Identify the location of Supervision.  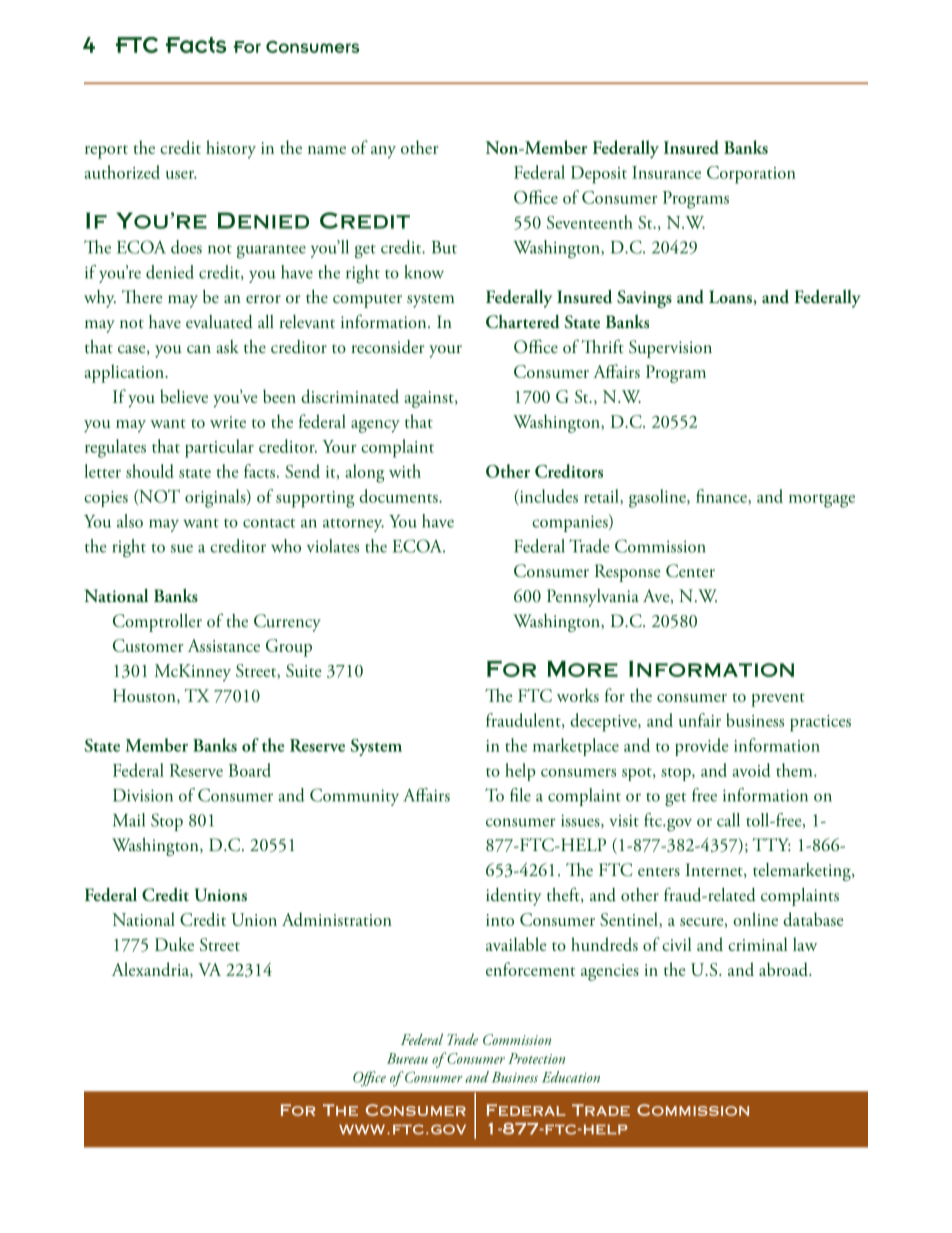
(670, 349).
